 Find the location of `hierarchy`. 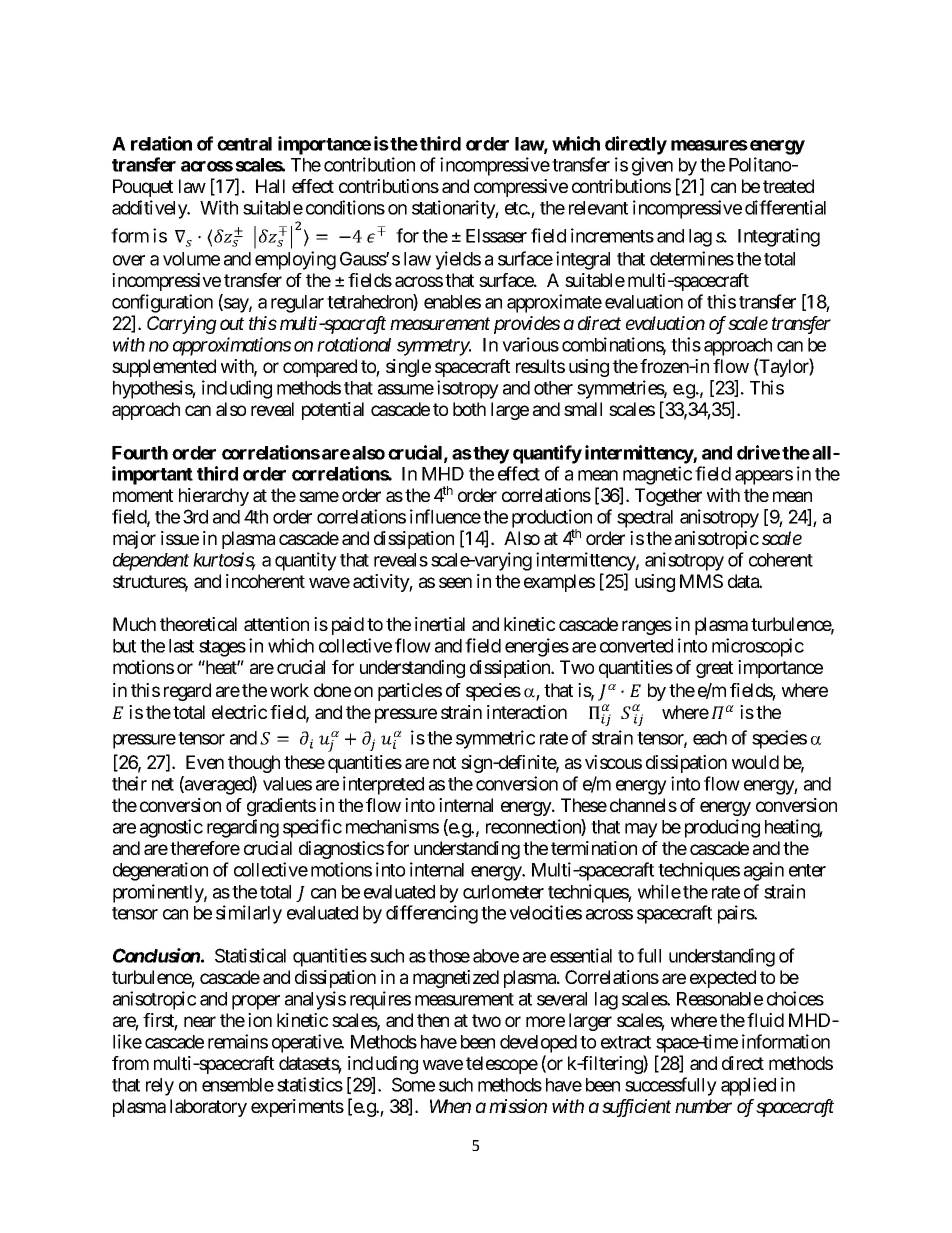

hierarchy is located at coordinates (214, 497).
